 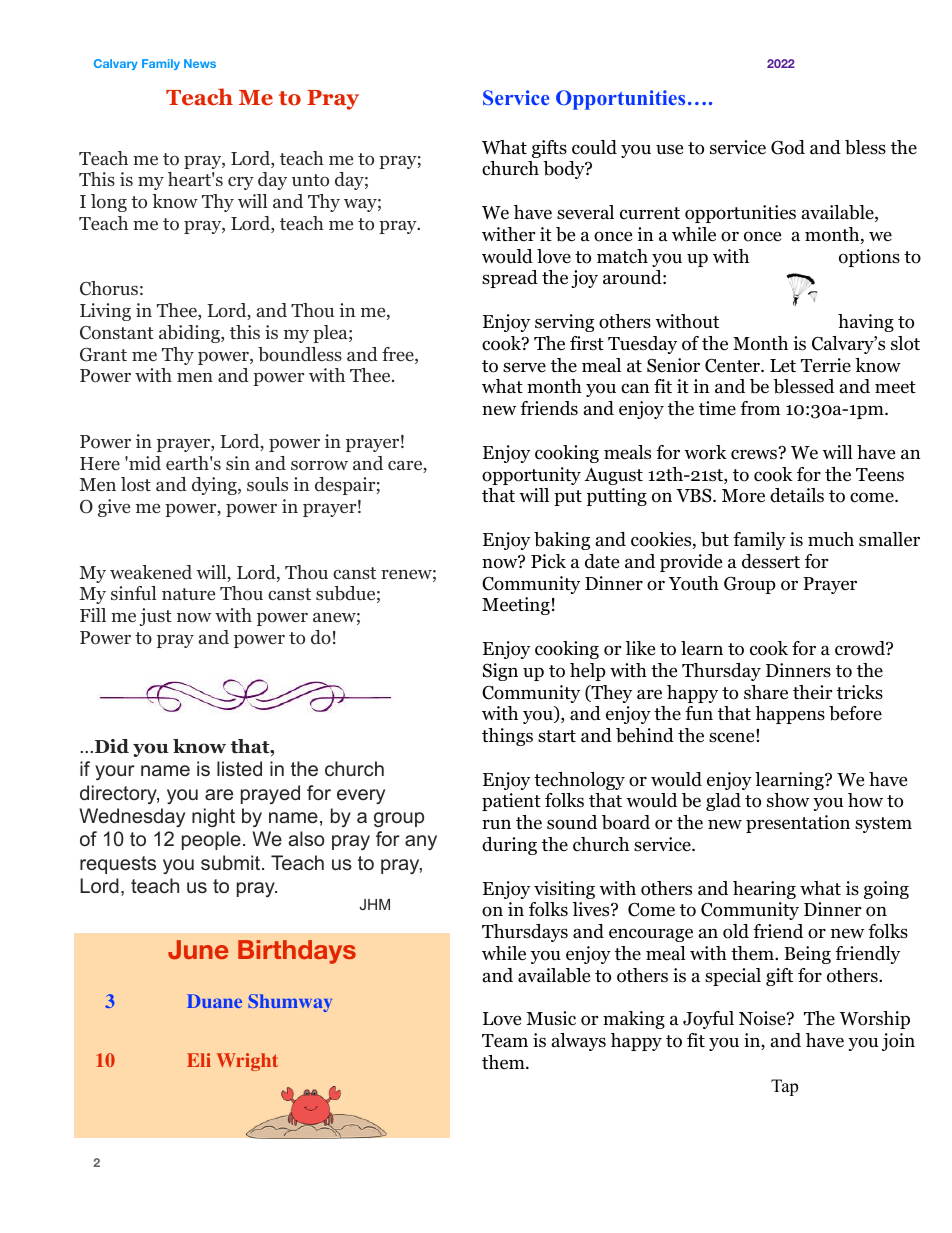 I want to click on News, so click(x=200, y=63).
